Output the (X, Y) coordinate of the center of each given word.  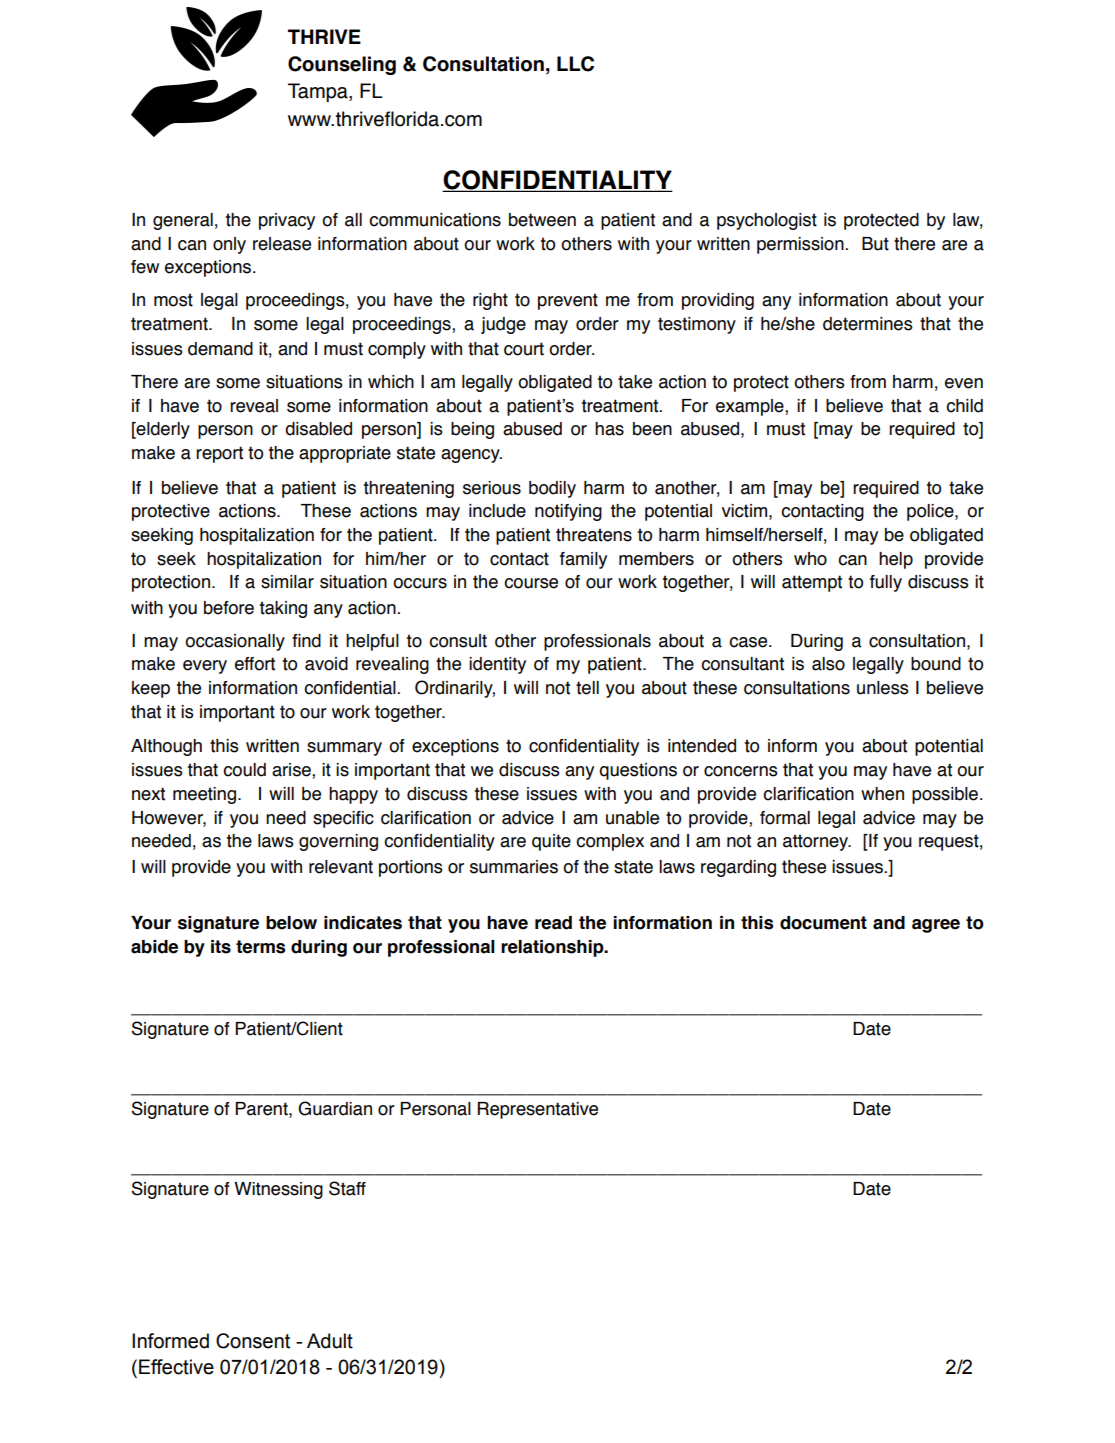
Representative (538, 1110)
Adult (330, 1341)
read (553, 923)
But (875, 244)
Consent (253, 1341)
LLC (575, 64)
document (823, 923)
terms (260, 947)
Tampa (319, 92)
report (219, 454)
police (931, 512)
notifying (568, 512)
